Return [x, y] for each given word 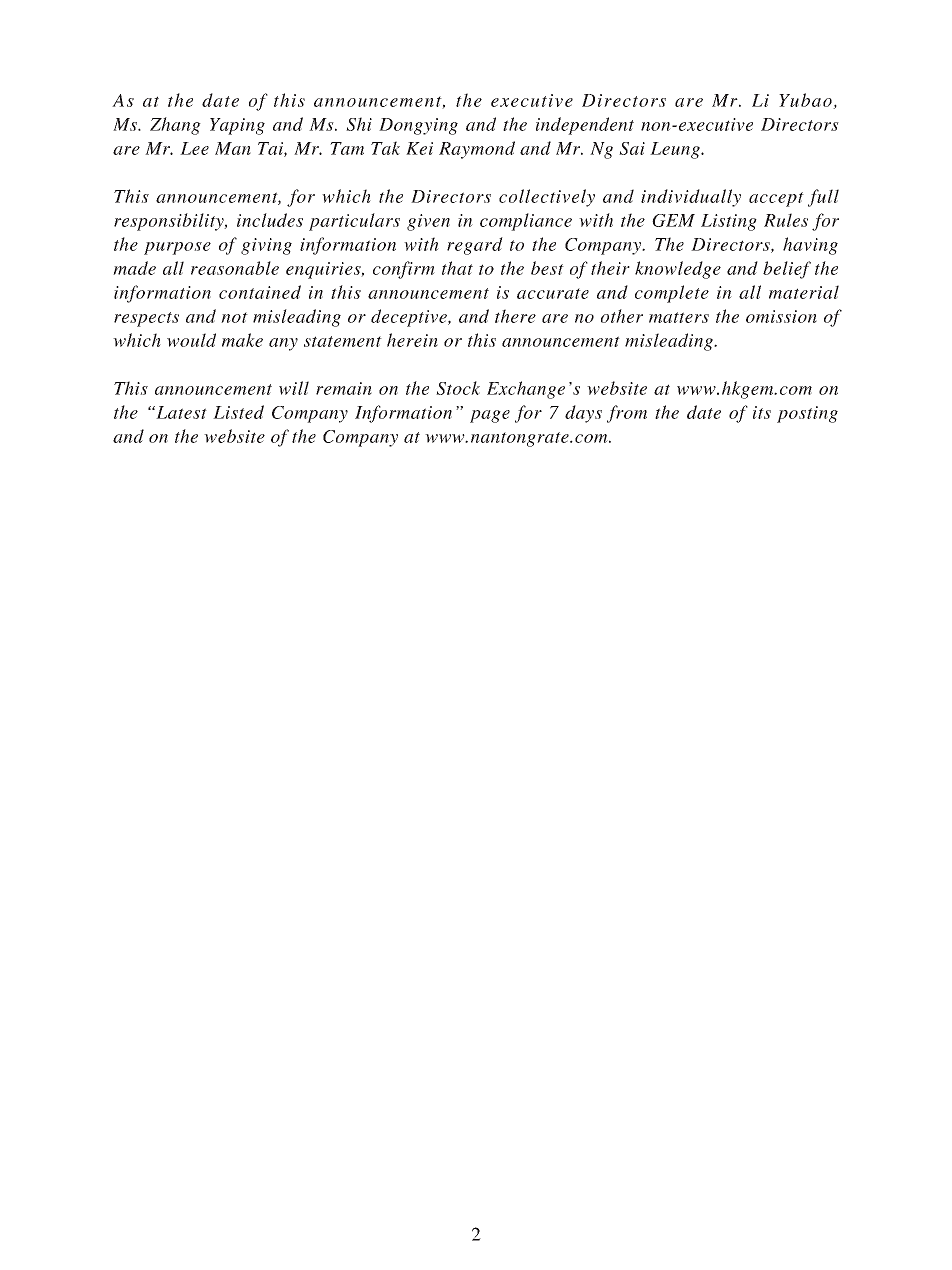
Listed [238, 412]
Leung [676, 150]
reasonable [235, 268]
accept [776, 199]
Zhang [175, 126]
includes [270, 220]
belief [787, 270]
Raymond [477, 150]
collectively [547, 198]
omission [781, 316]
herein [412, 340]
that [457, 268]
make [242, 340]
